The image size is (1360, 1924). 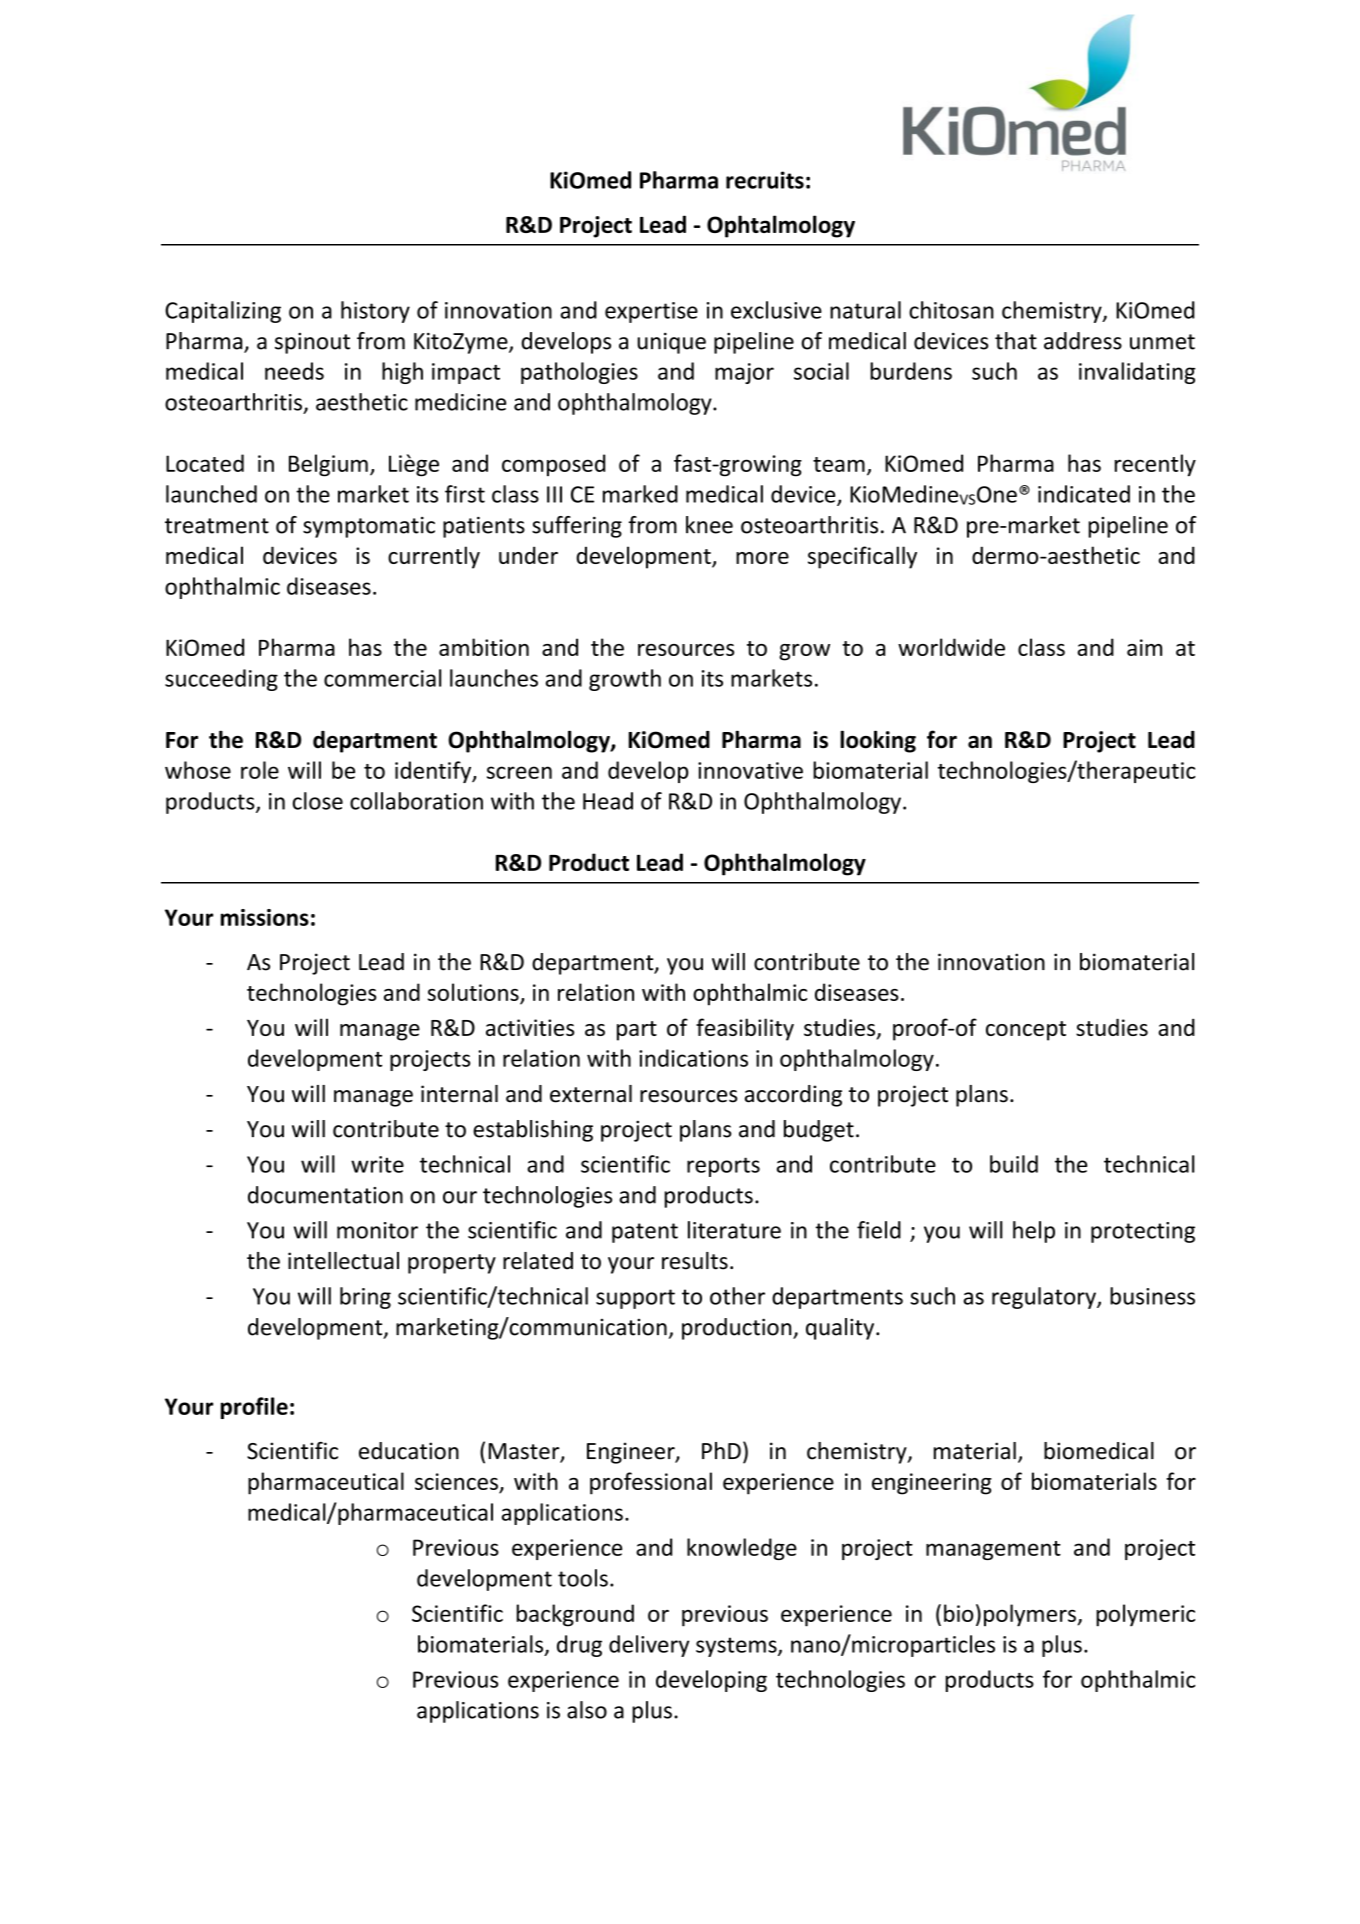 What do you see at coordinates (649, 1646) in the image?
I see `delivery` at bounding box center [649, 1646].
